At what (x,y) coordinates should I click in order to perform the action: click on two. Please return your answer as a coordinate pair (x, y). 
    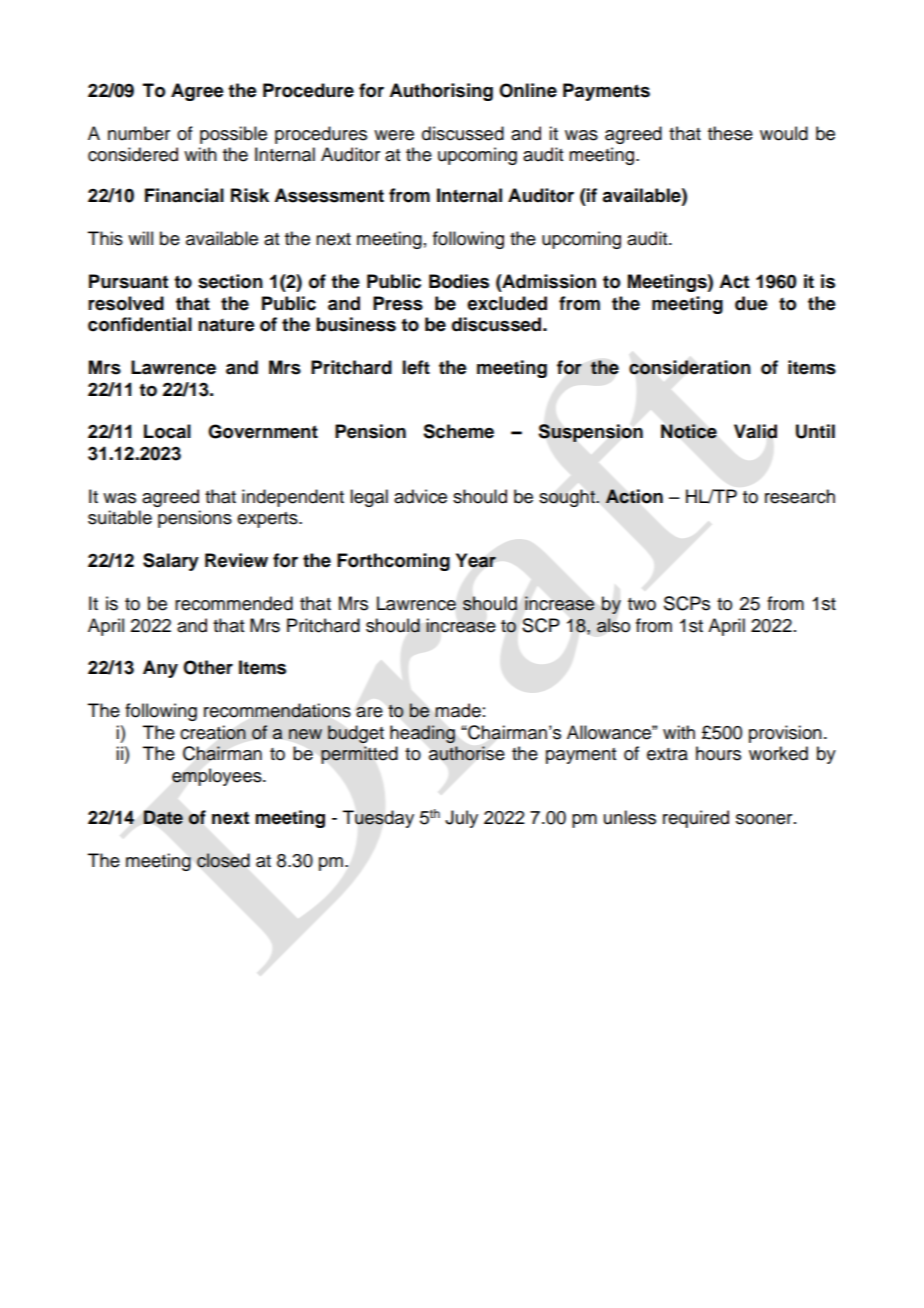
    Looking at the image, I should click on (642, 604).
